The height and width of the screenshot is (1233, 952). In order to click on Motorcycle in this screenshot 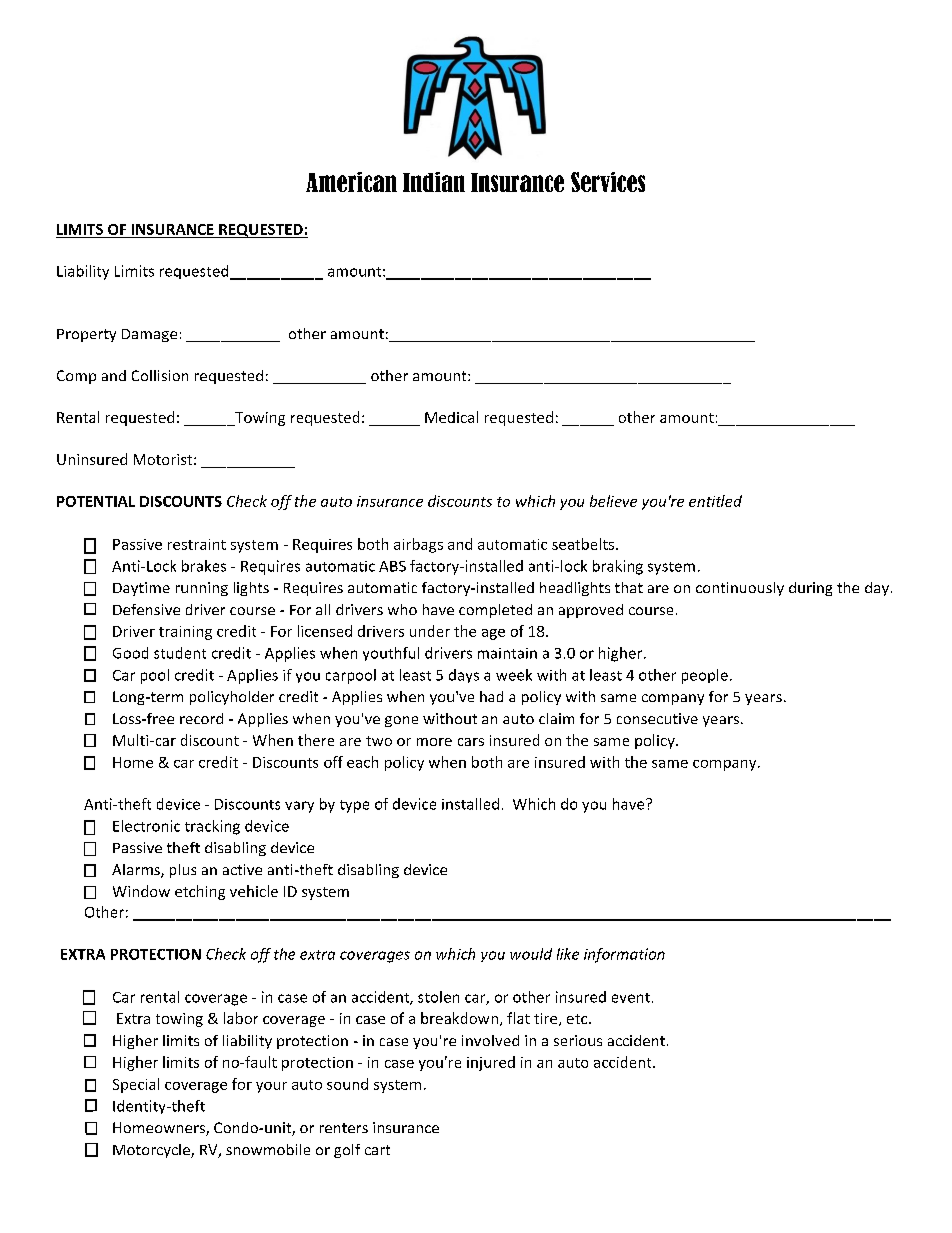, I will do `click(152, 1151)`.
